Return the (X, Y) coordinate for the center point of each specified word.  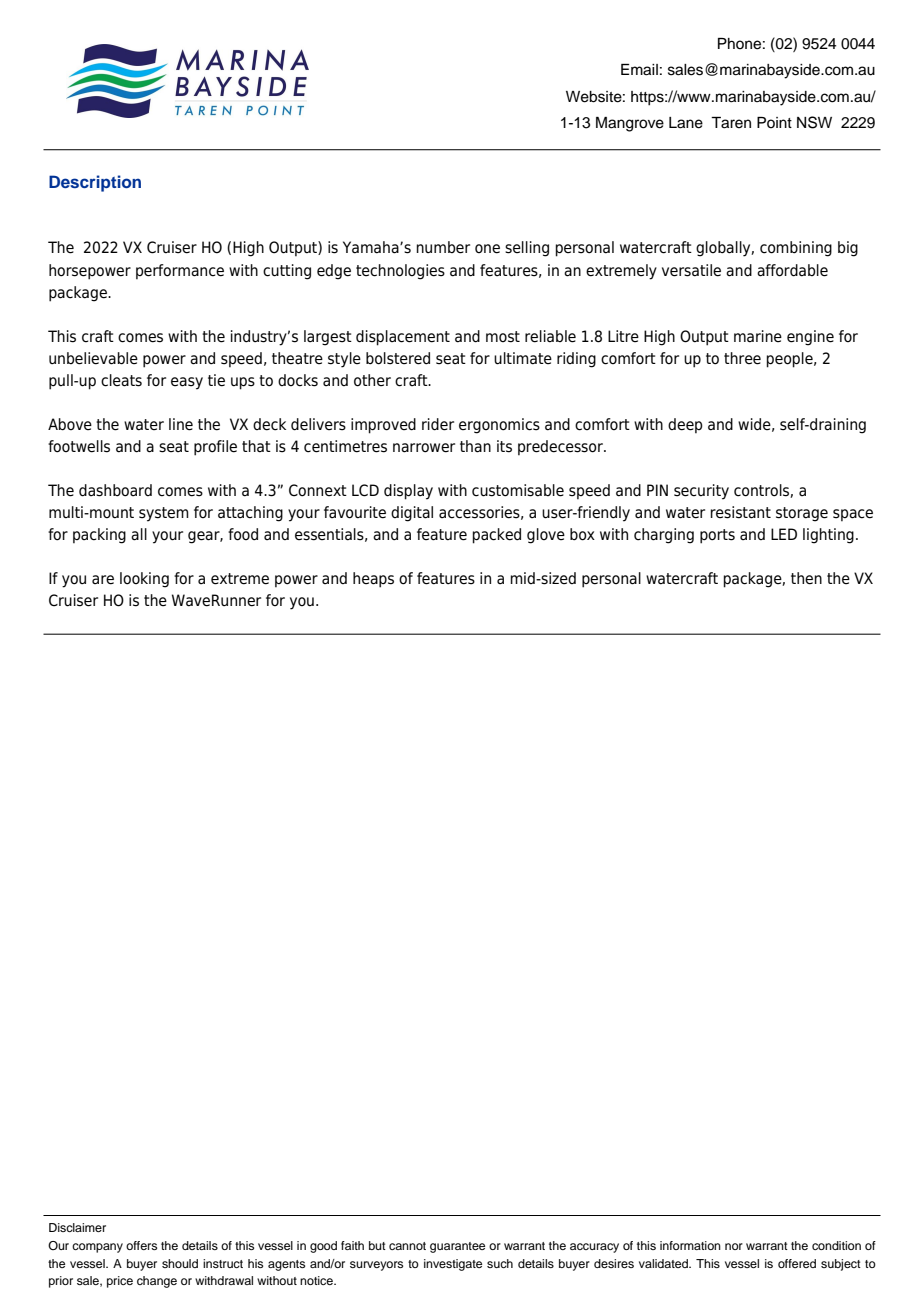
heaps (373, 580)
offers (141, 1245)
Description (95, 183)
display (408, 492)
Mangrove (630, 124)
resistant (740, 512)
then (806, 578)
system (164, 514)
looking (144, 580)
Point (774, 122)
